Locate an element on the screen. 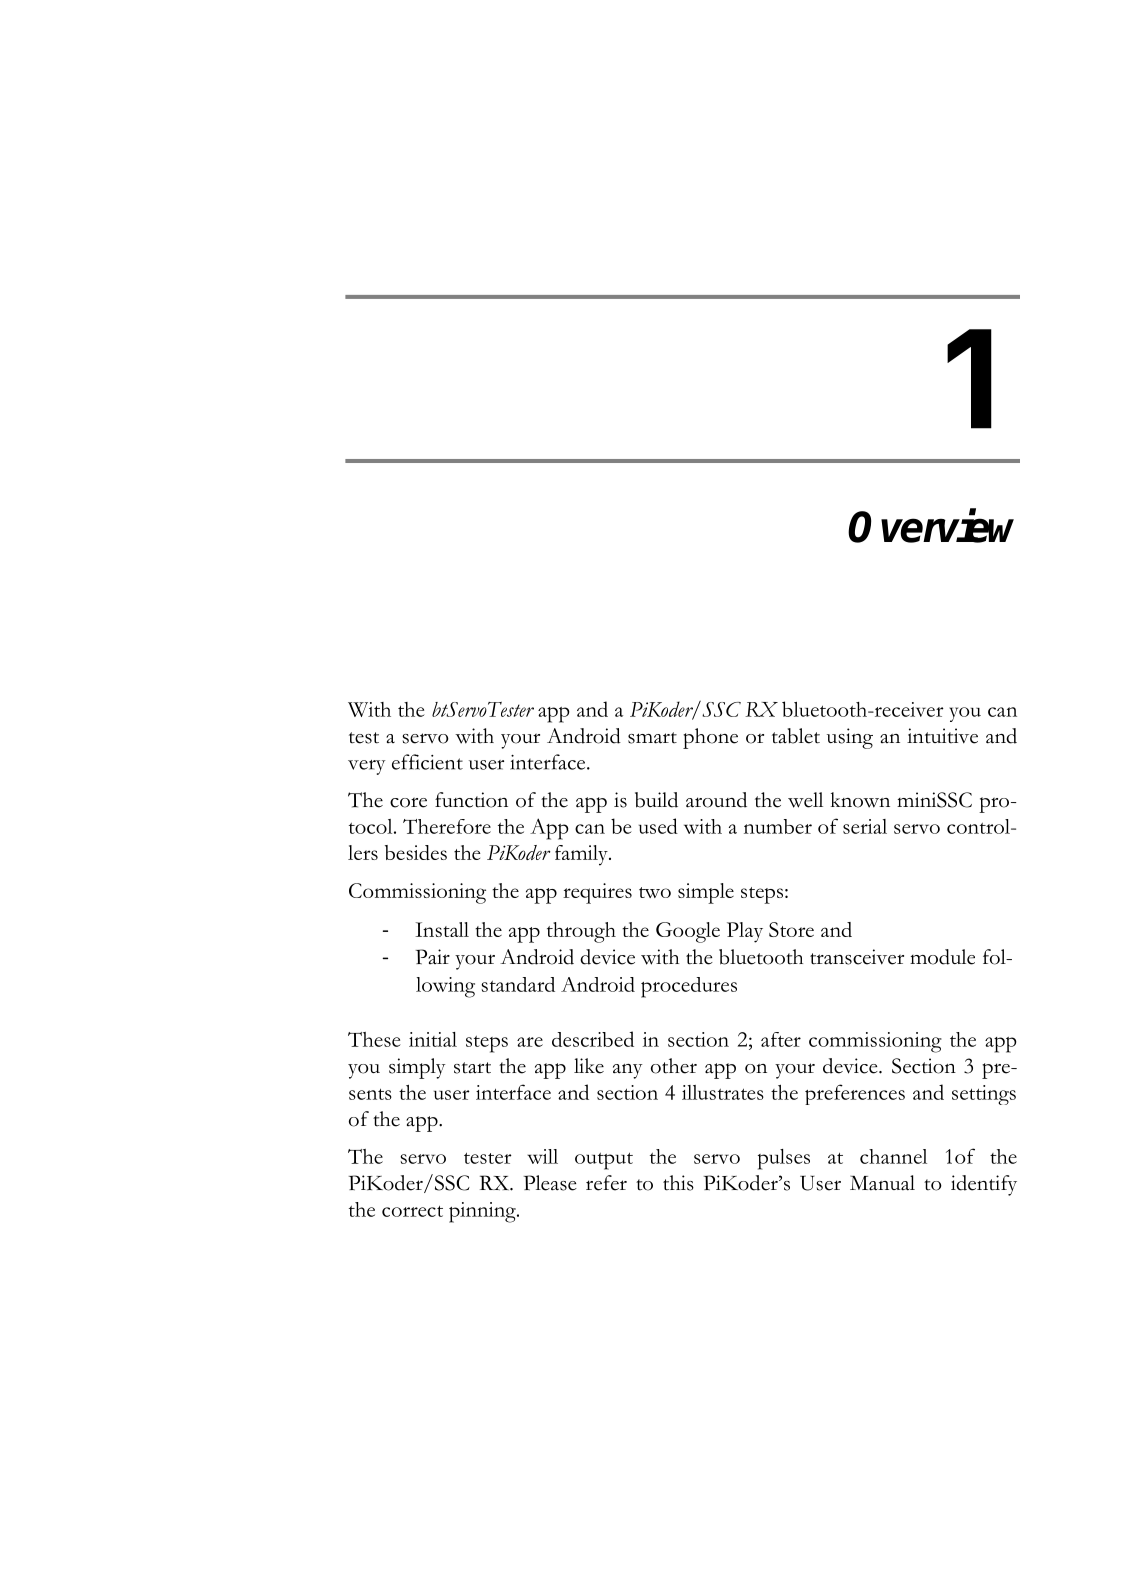 The width and height of the screenshot is (1124, 1590). correct is located at coordinates (412, 1211).
